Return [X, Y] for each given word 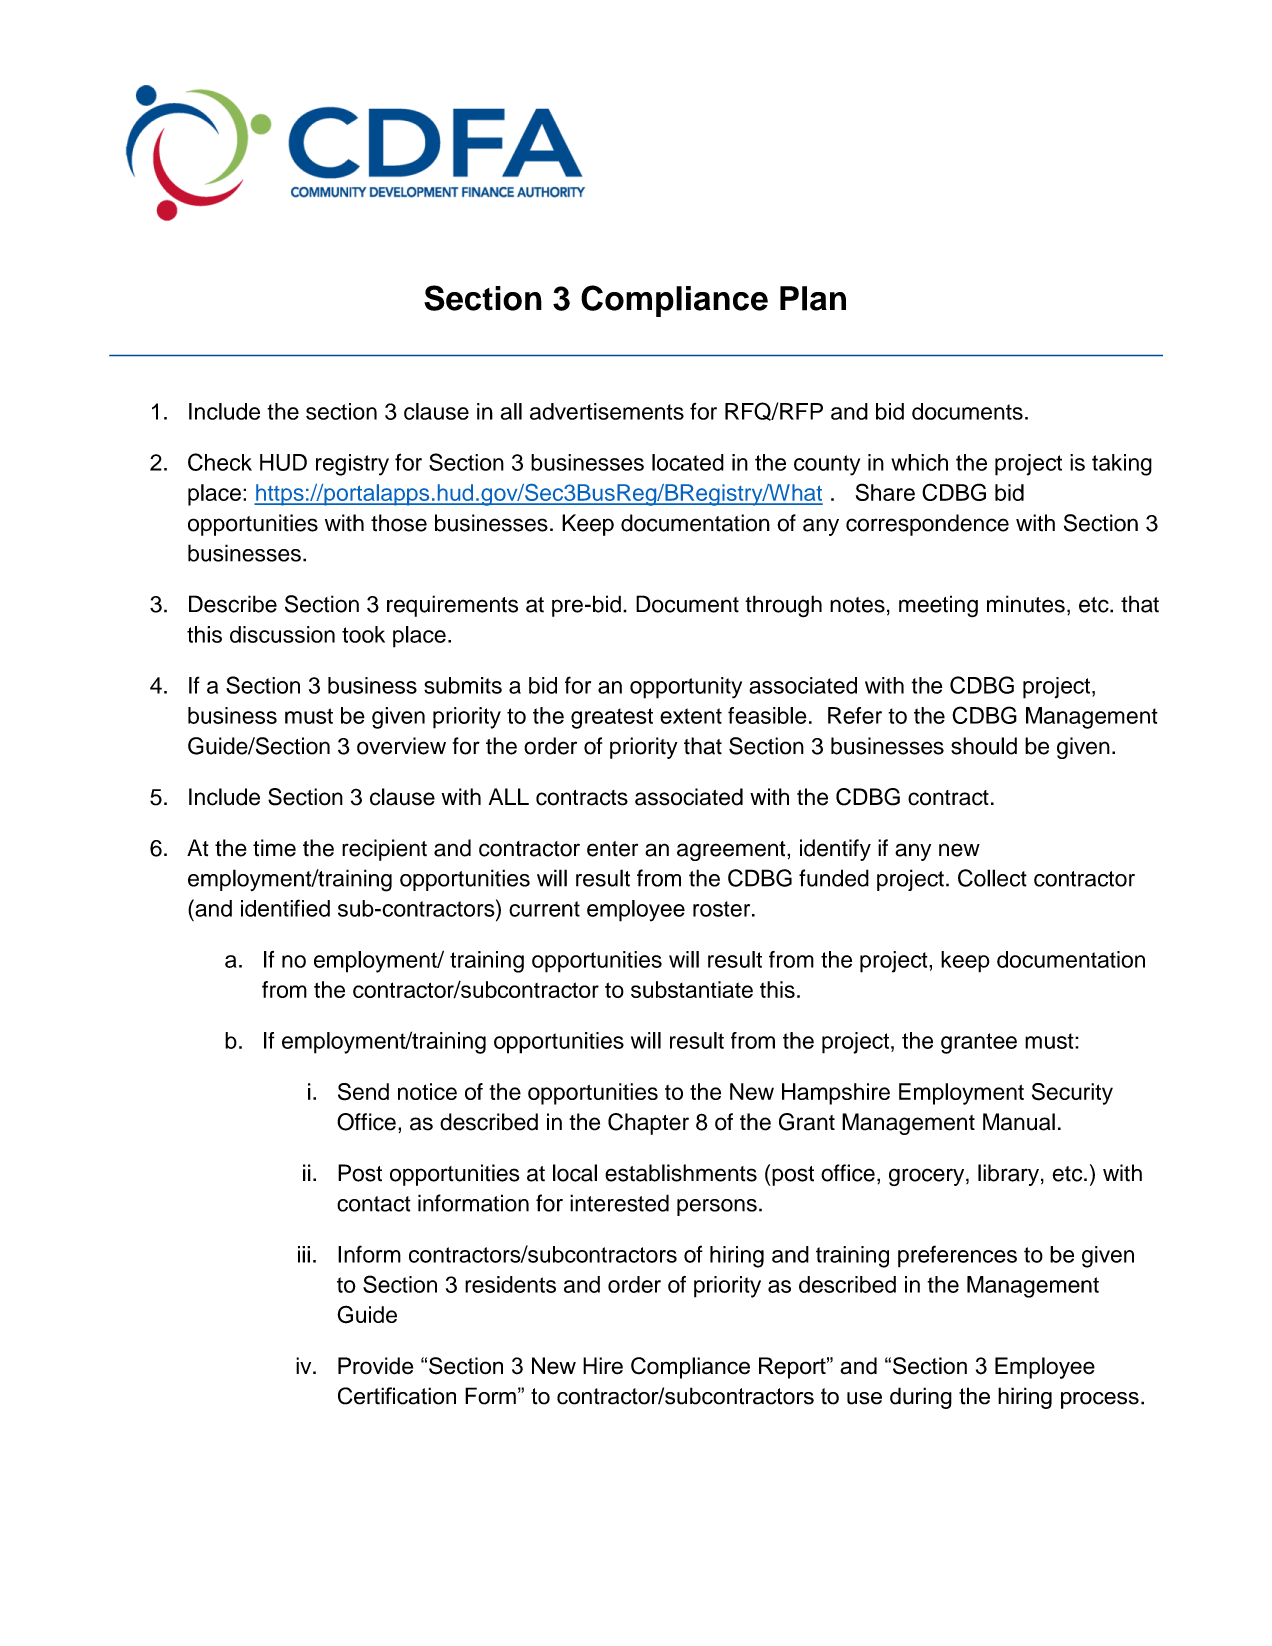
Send [363, 1092]
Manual [1019, 1122]
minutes [1026, 604]
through [783, 606]
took [363, 634]
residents [510, 1284]
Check [220, 462]
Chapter [648, 1124]
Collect [992, 878]
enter [612, 849]
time [274, 848]
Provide [375, 1366]
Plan [813, 298]
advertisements [607, 411]
